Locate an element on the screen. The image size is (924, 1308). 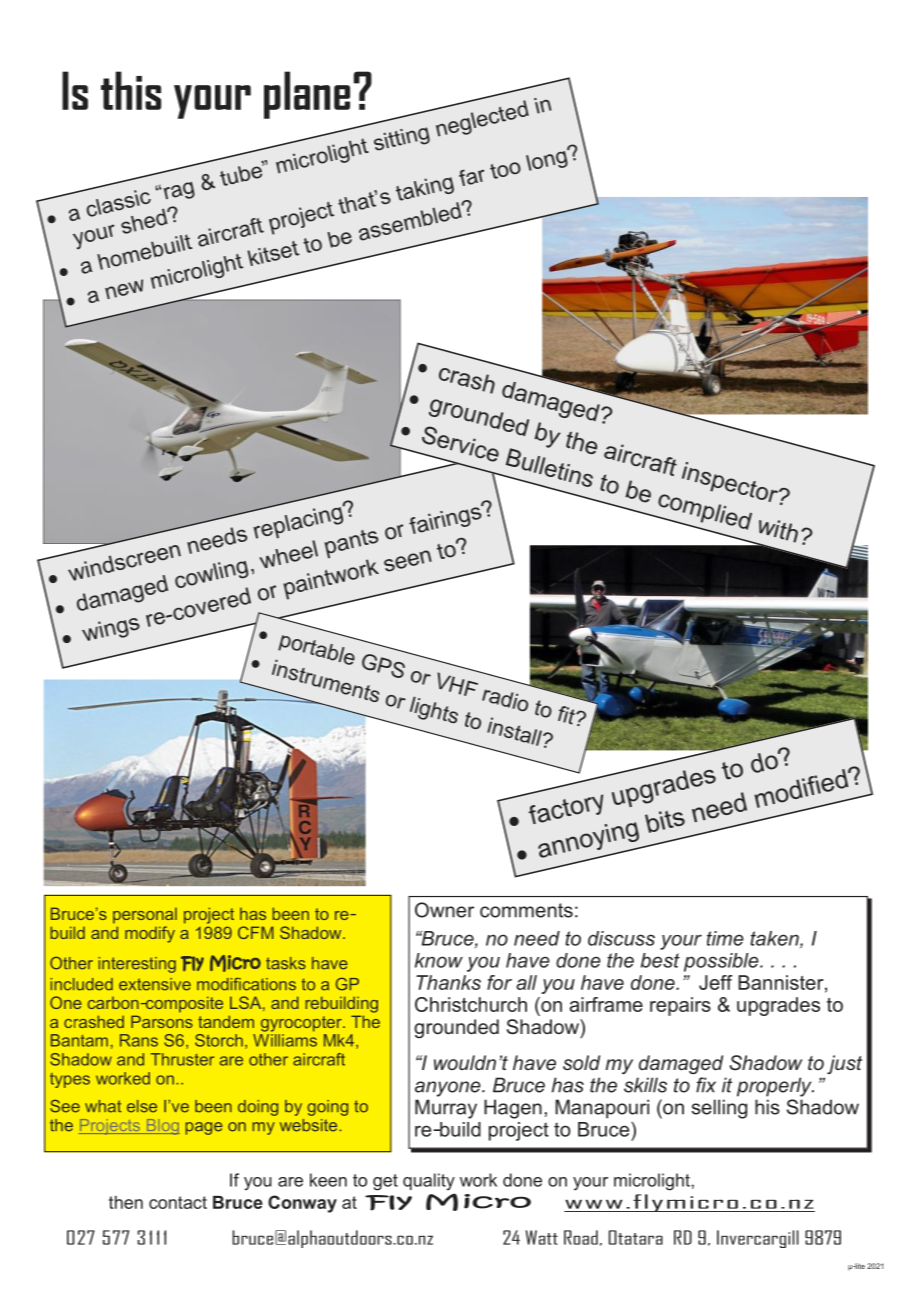
personal is located at coordinates (145, 915).
